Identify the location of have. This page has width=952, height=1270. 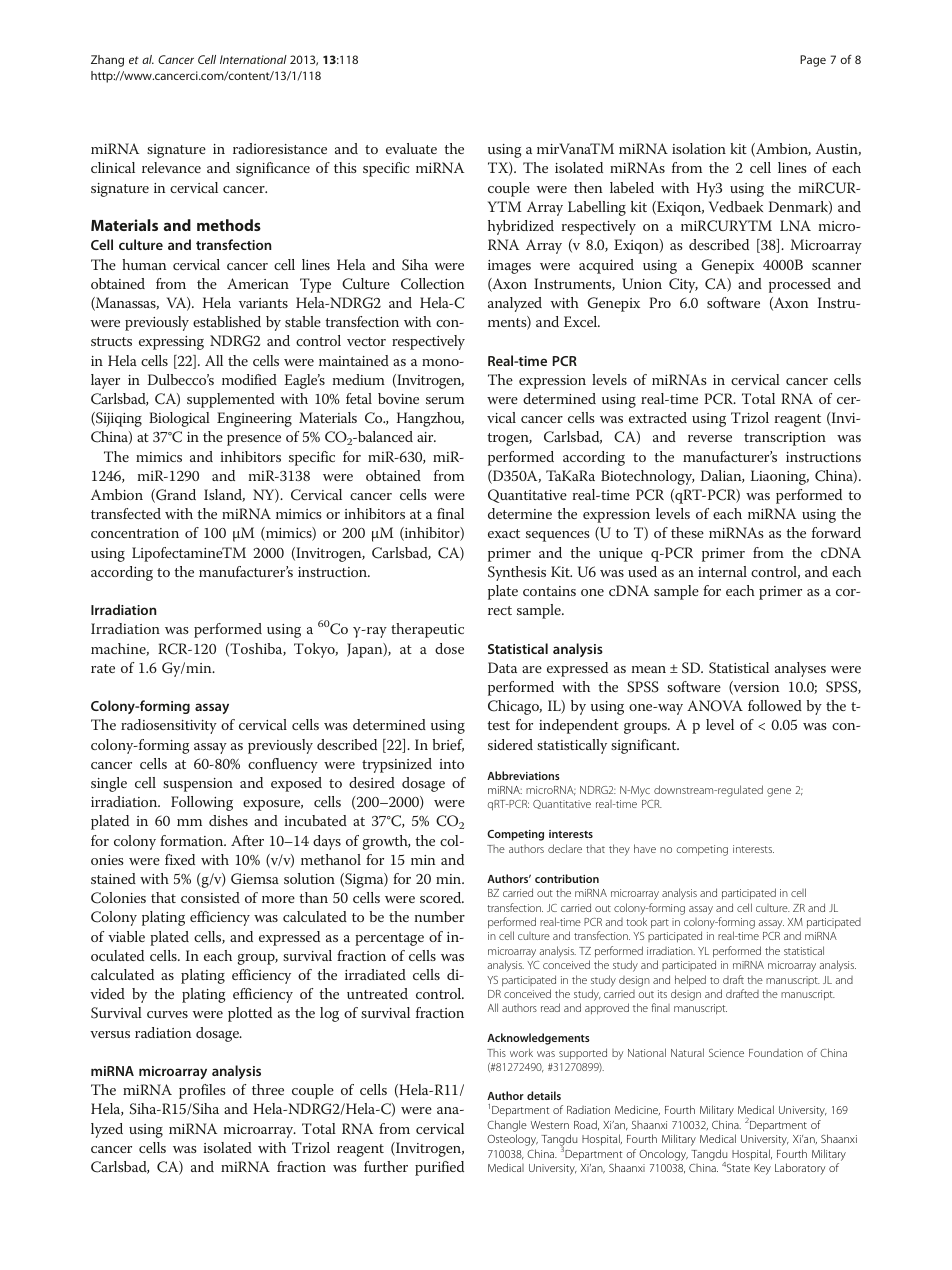
(645, 848).
